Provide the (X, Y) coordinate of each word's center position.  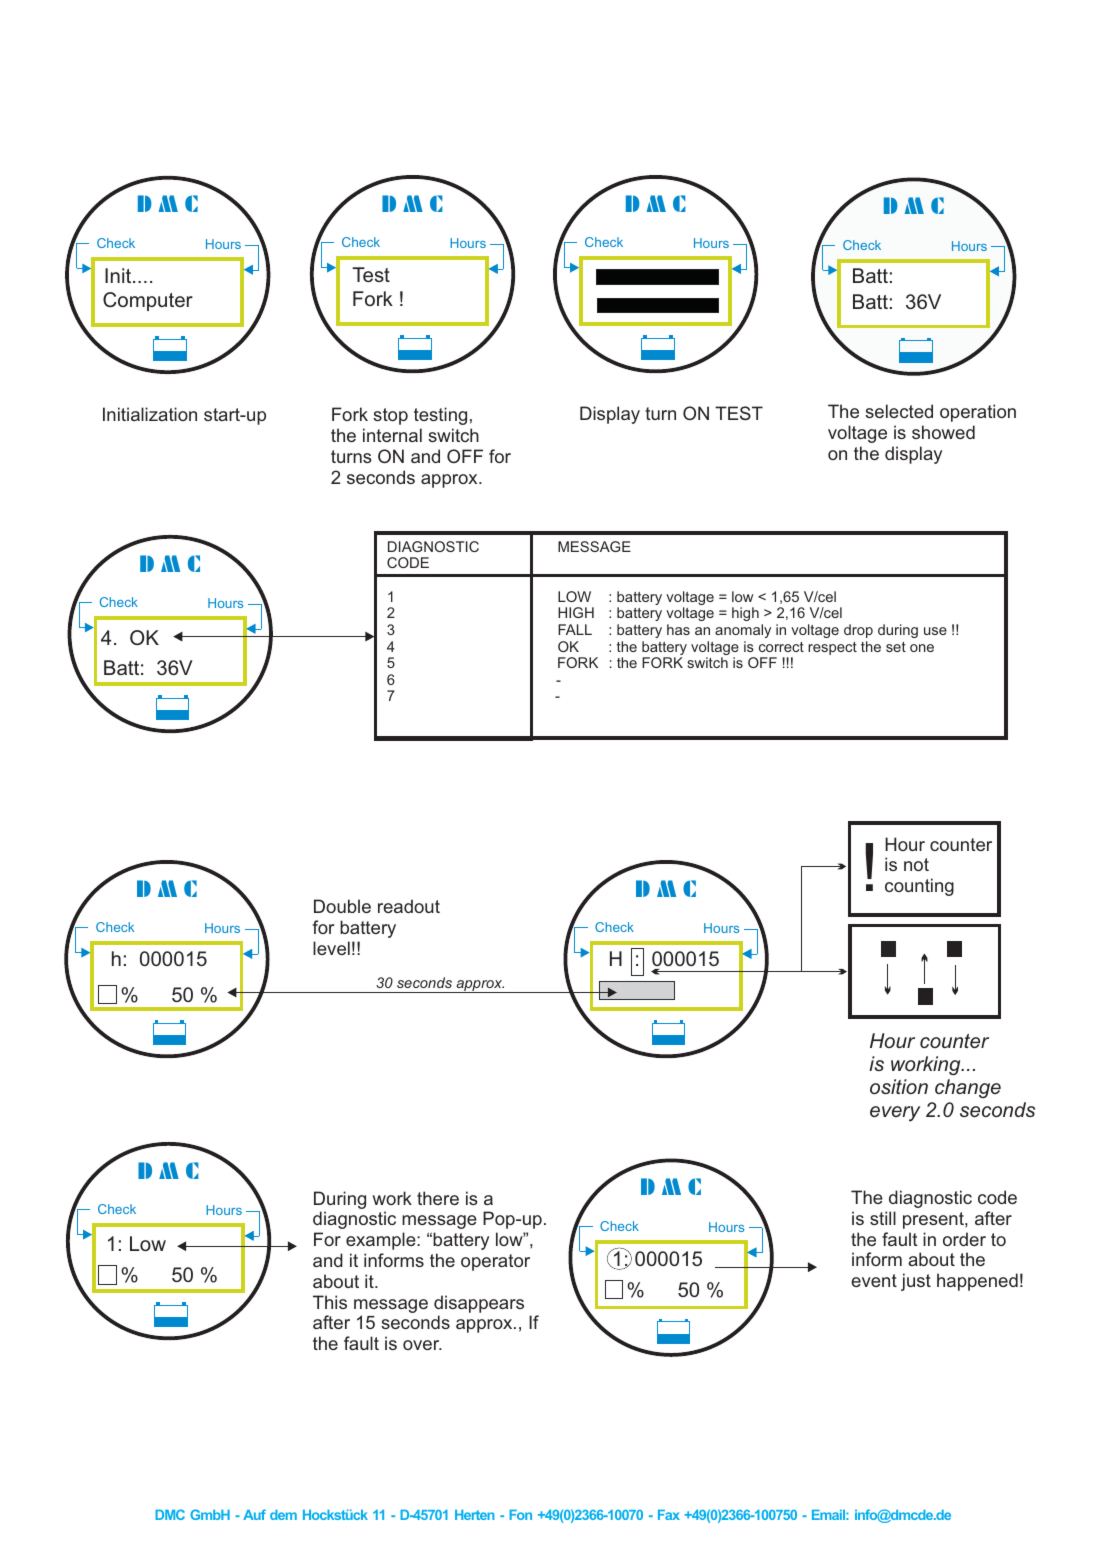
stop (390, 416)
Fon (520, 1515)
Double (342, 906)
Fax (669, 1515)
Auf (254, 1514)
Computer (148, 301)
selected (899, 411)
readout (409, 906)
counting (919, 887)
